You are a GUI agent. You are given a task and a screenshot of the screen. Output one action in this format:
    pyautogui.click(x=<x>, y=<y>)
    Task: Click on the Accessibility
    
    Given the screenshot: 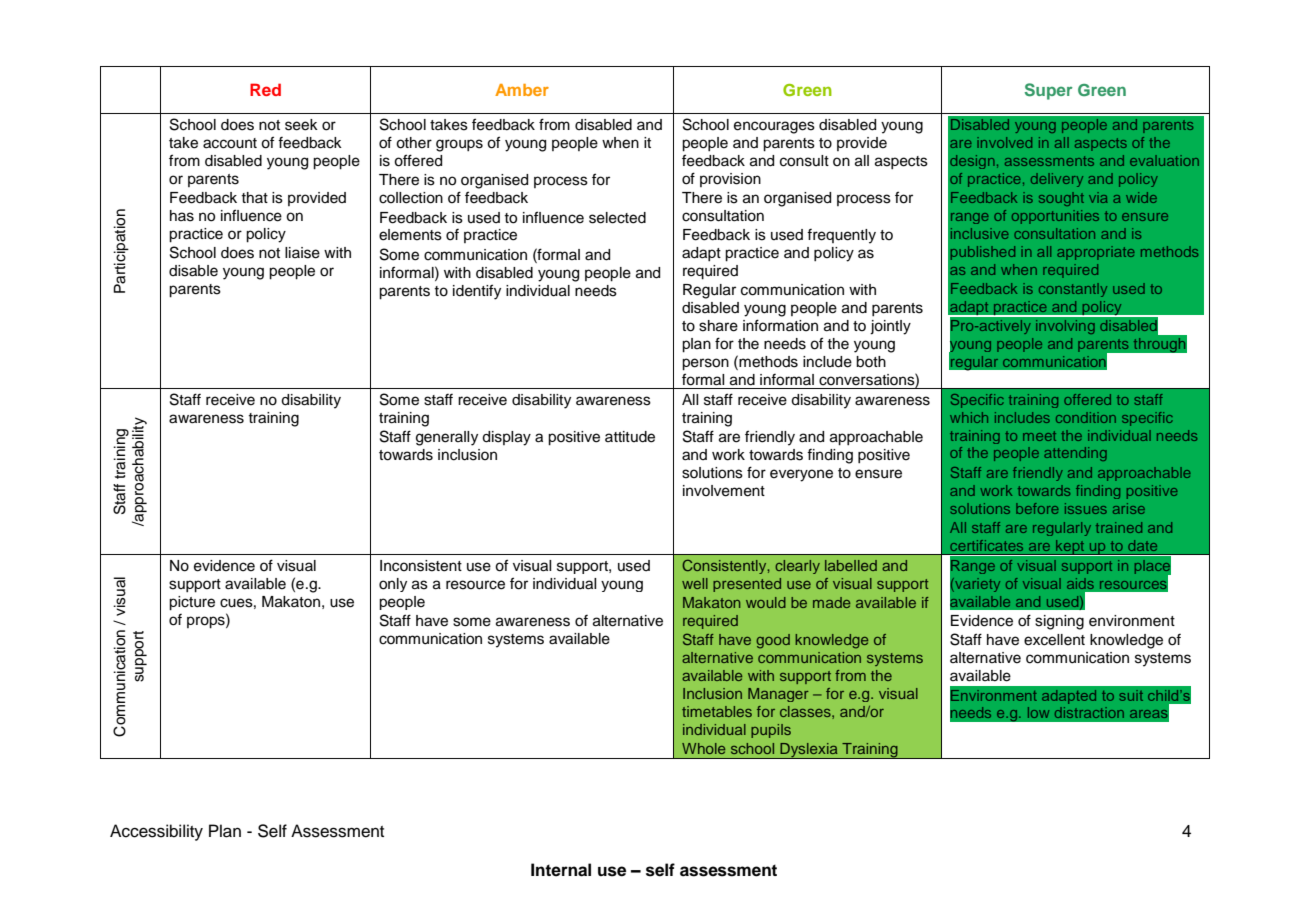 What is the action you would take?
    pyautogui.click(x=156, y=832)
